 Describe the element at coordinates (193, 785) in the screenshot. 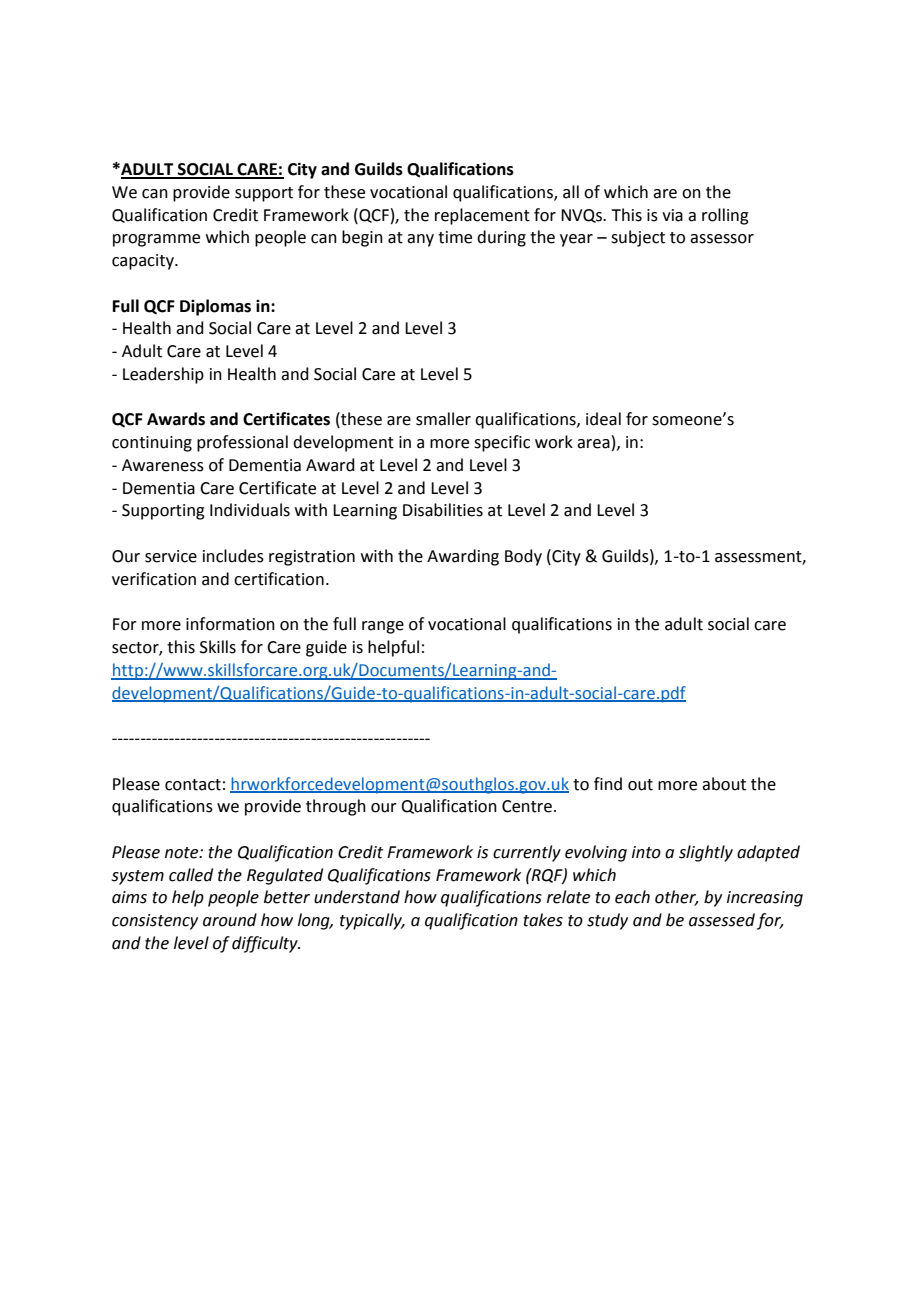

I see `contact` at that location.
